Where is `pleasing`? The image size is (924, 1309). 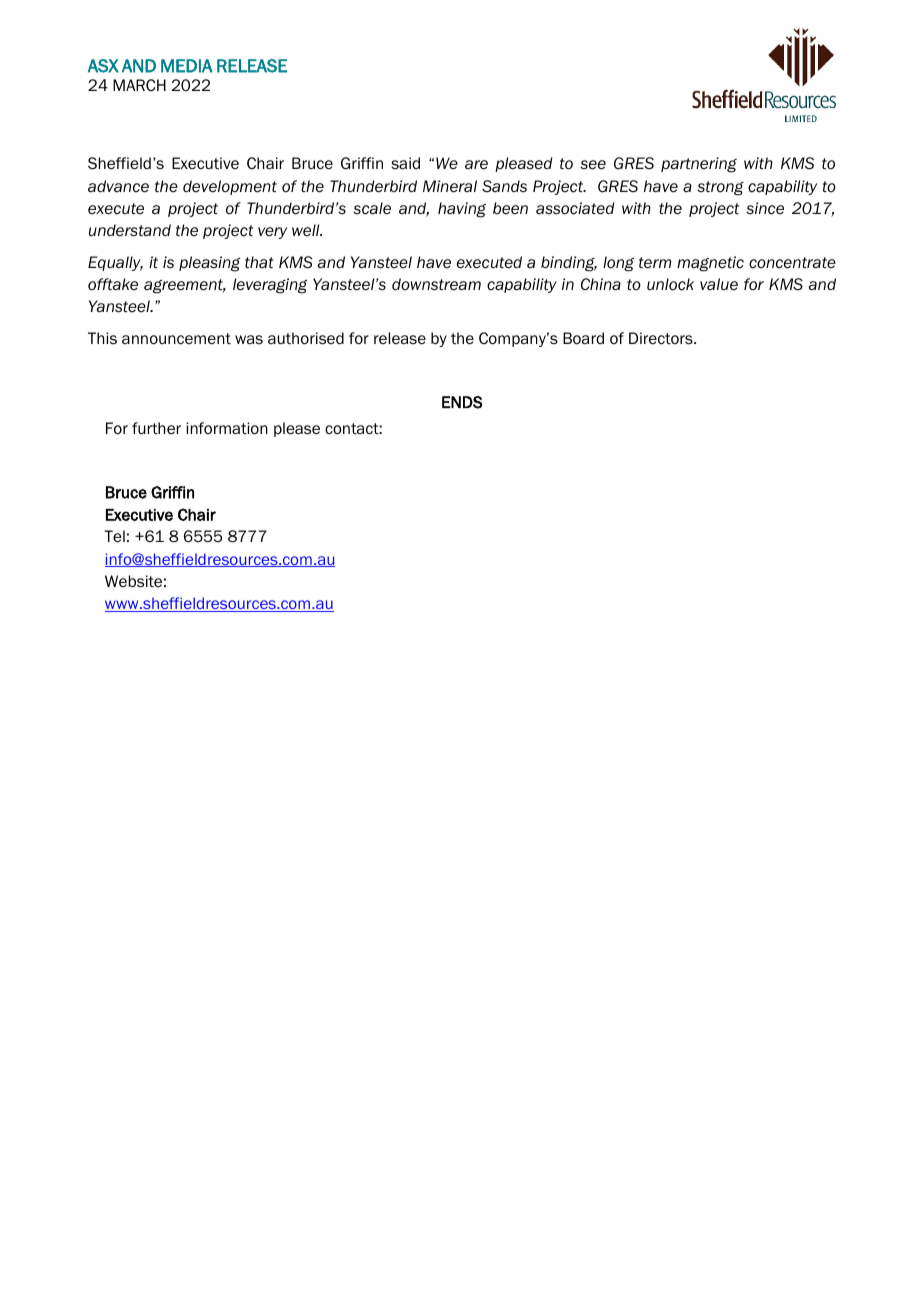
pleasing is located at coordinates (209, 264).
